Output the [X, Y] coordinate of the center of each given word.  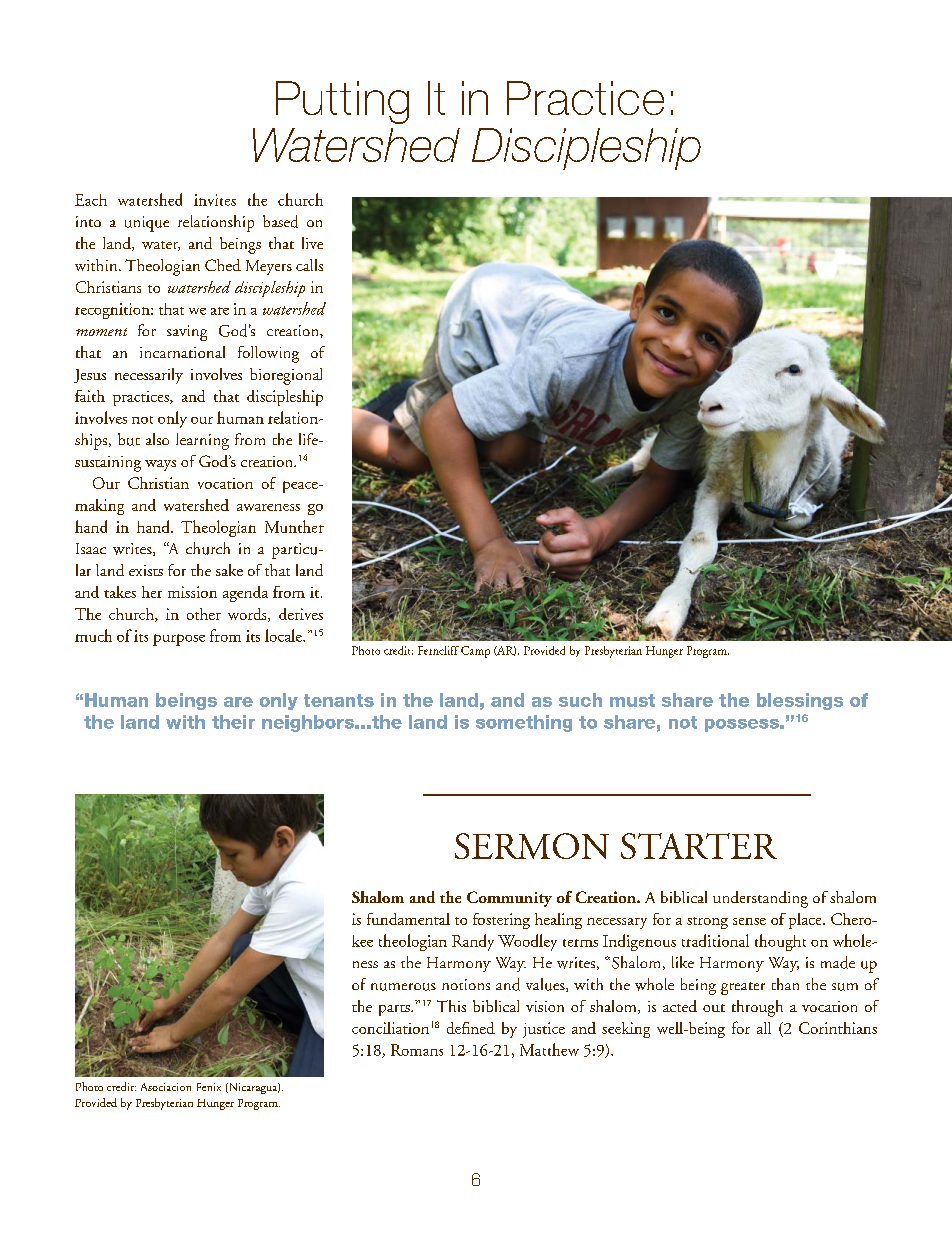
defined [471, 1028]
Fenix [209, 1087]
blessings [800, 701]
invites [215, 200]
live [312, 243]
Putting [342, 102]
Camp [475, 652]
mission [192, 592]
